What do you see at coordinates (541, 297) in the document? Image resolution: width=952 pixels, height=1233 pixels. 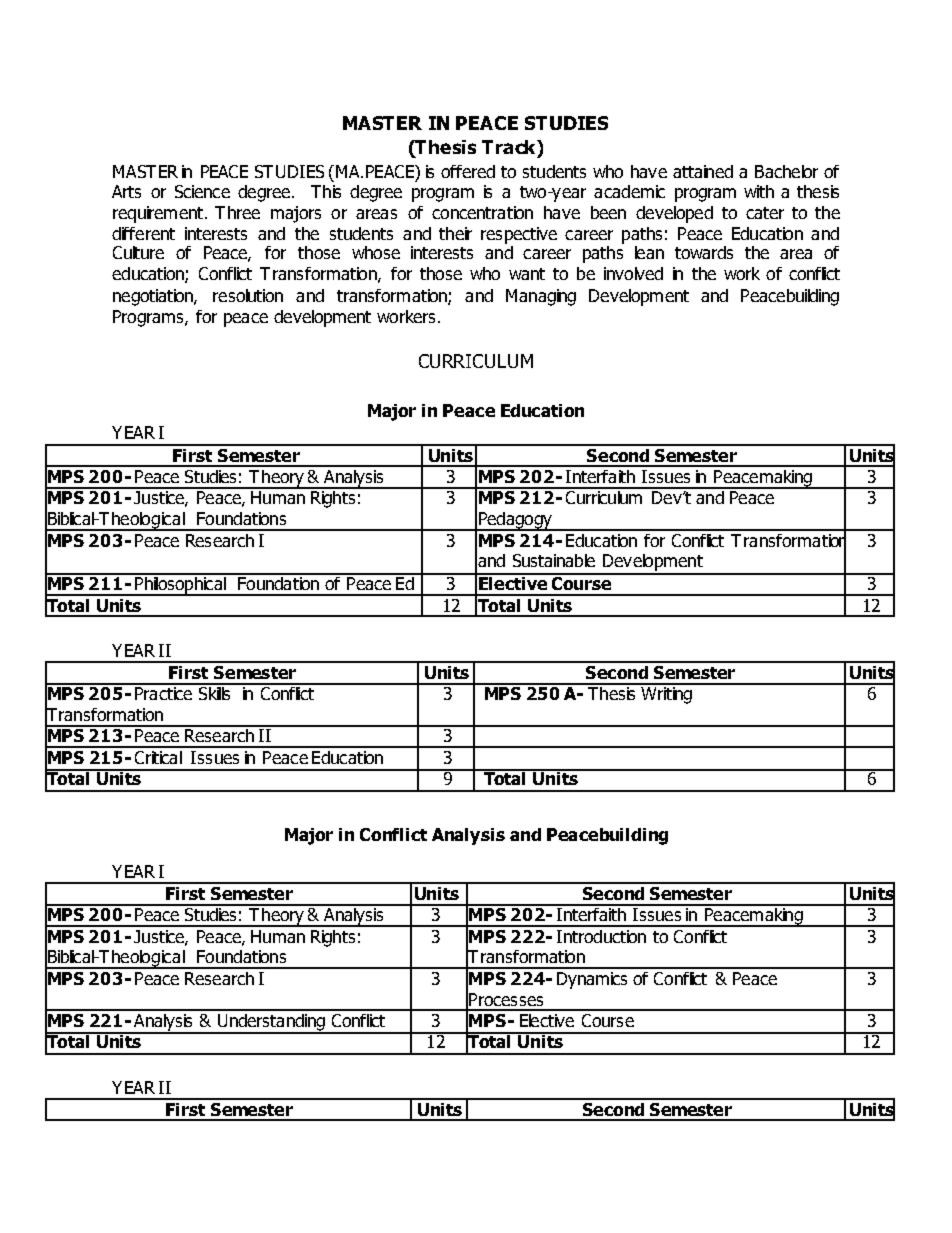 I see `Managing` at bounding box center [541, 297].
